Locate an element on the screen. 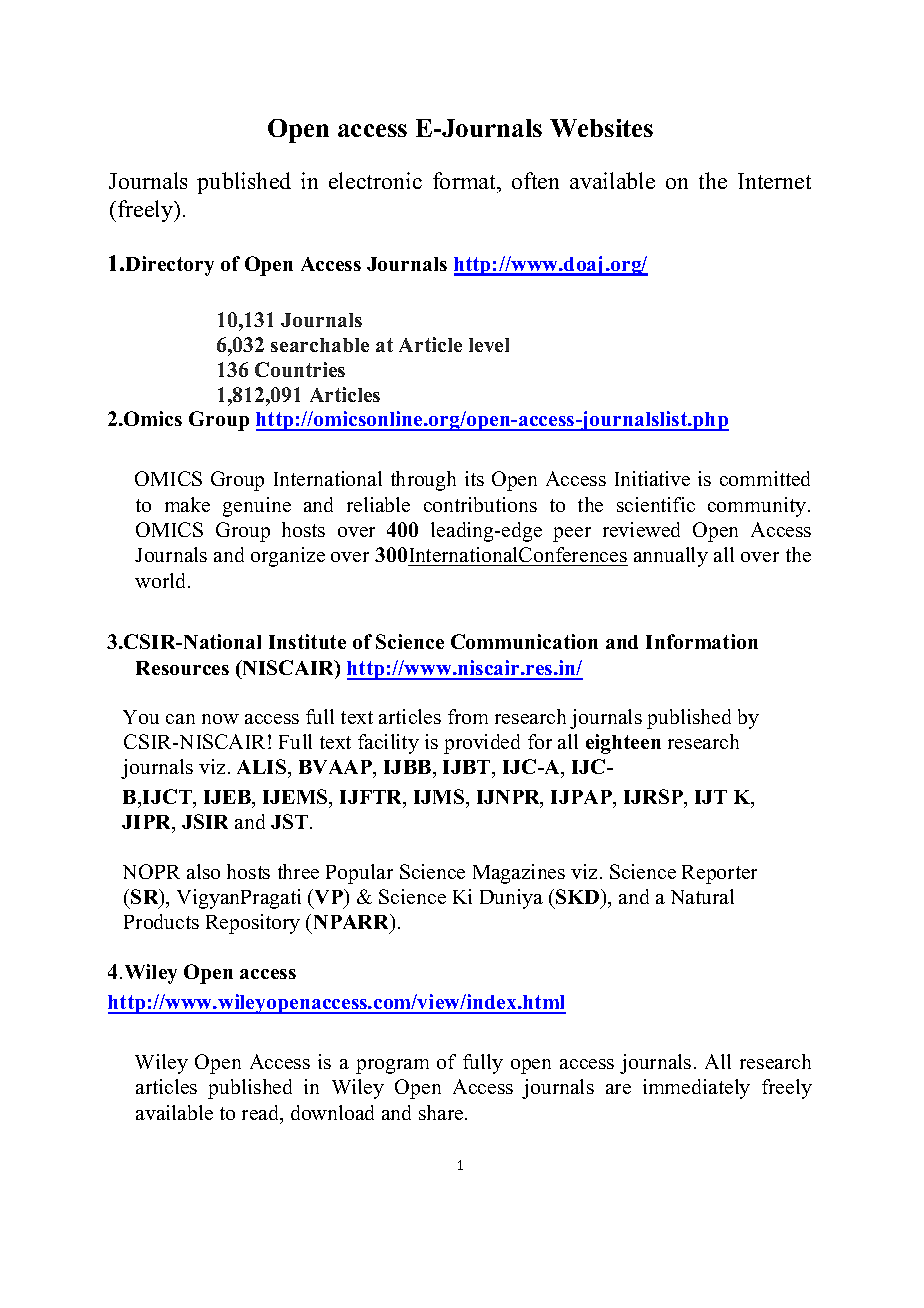 This screenshot has height=1308, width=924. often is located at coordinates (535, 180).
